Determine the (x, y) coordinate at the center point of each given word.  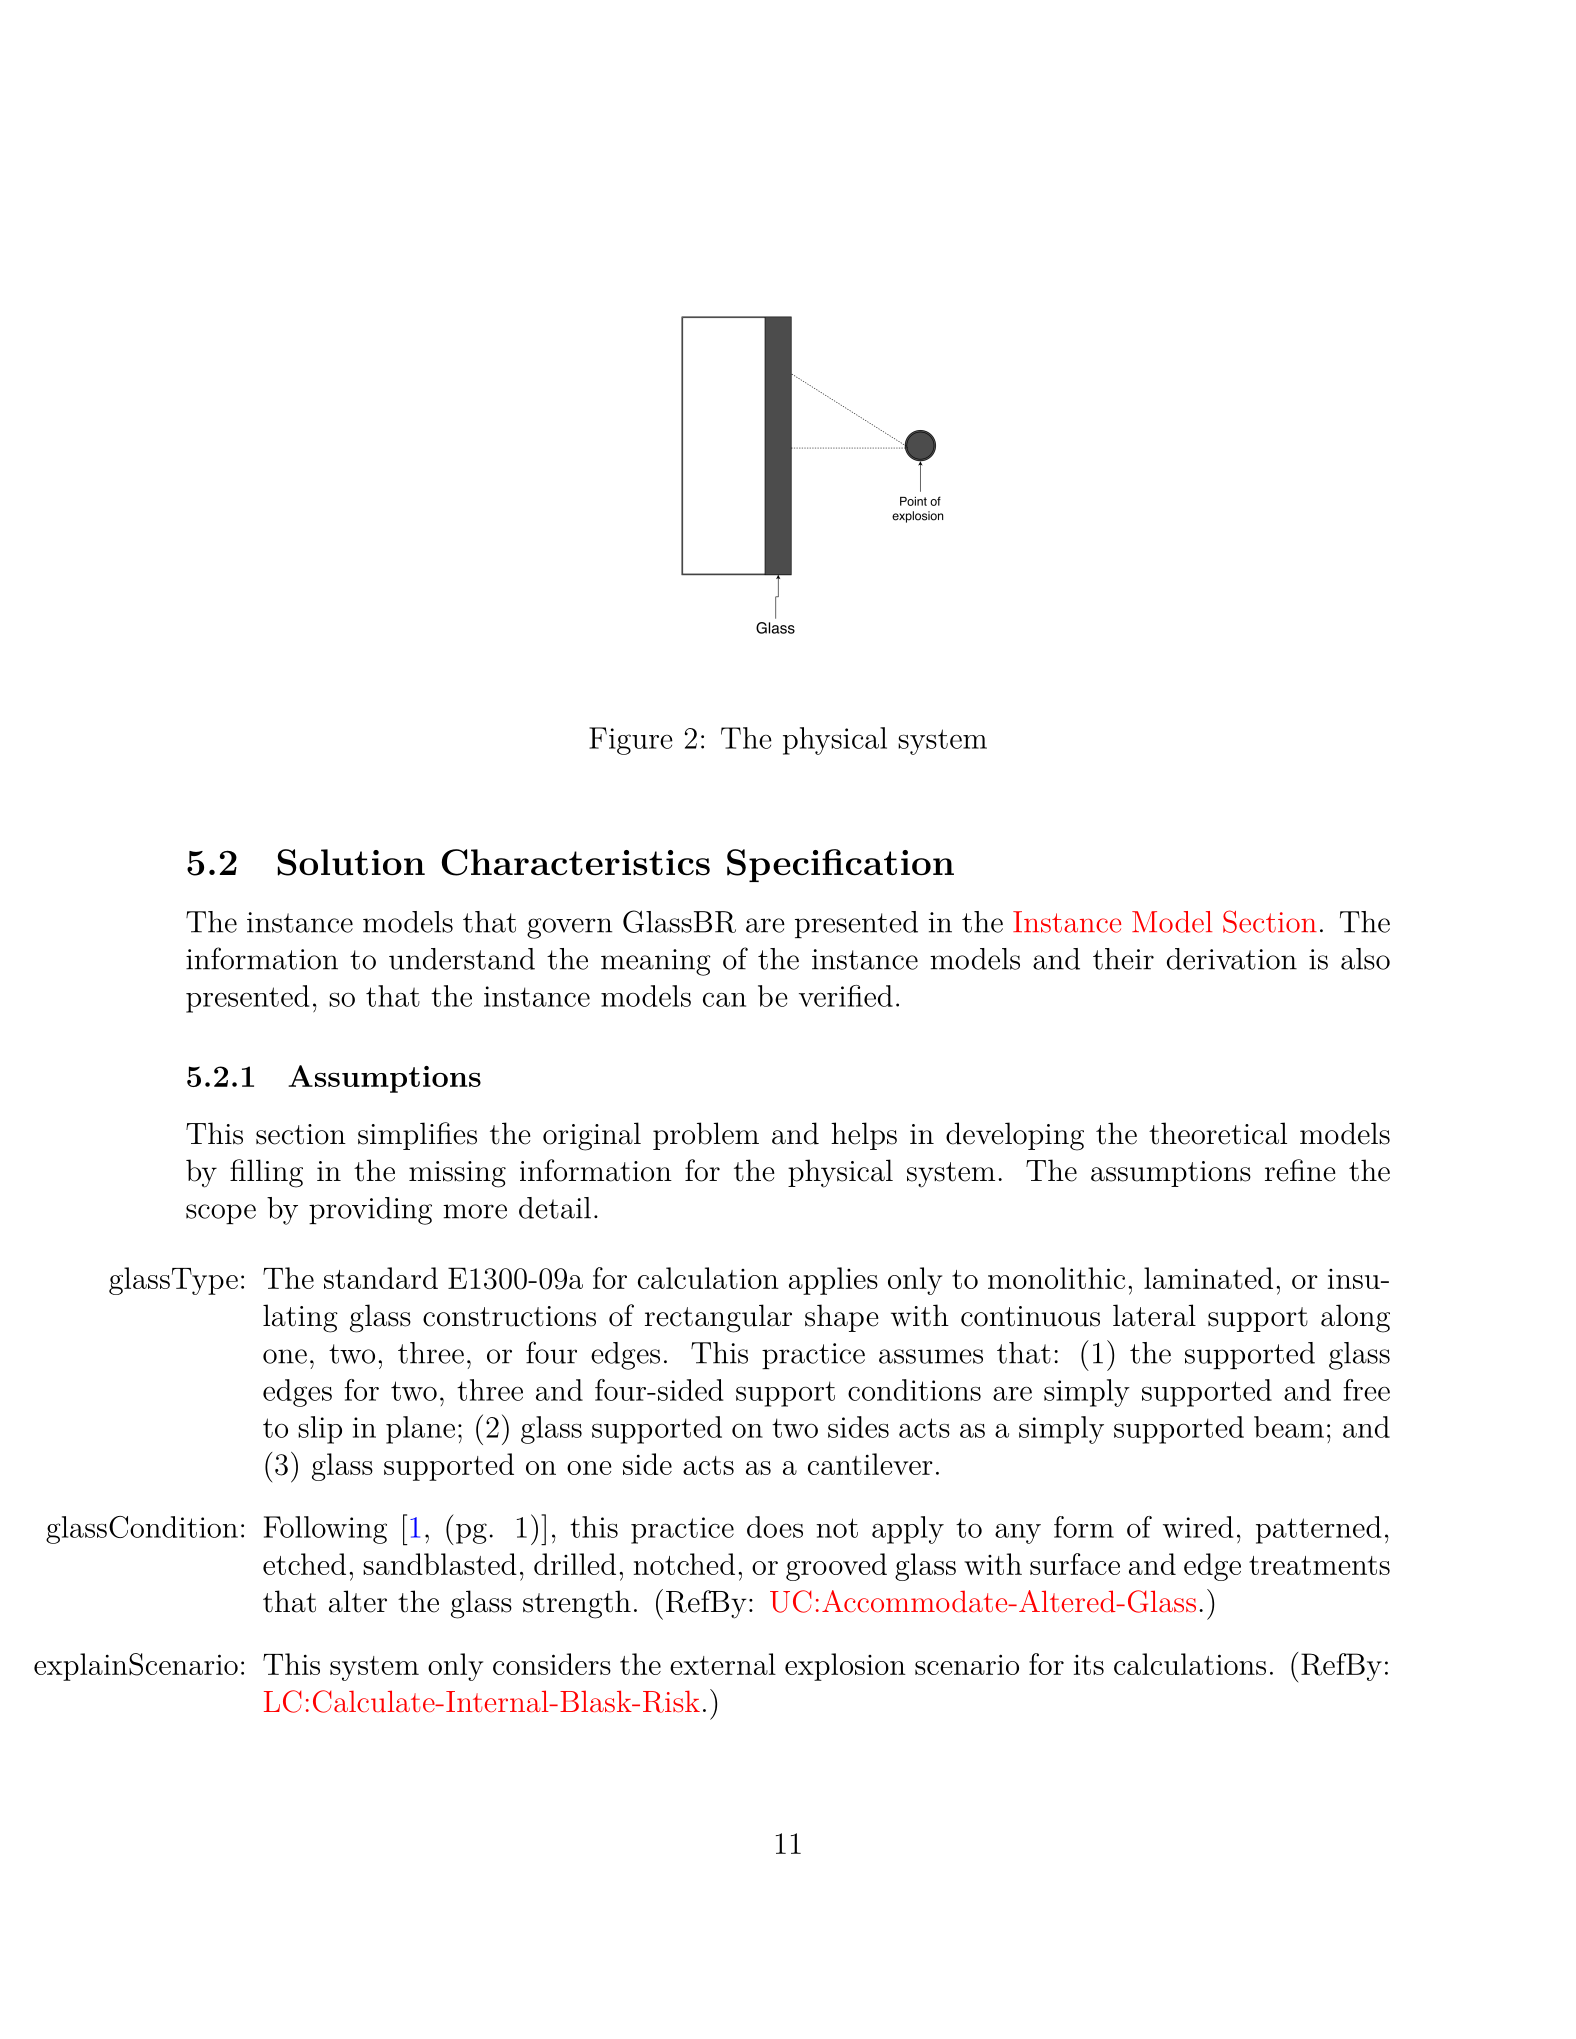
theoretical (1218, 1133)
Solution (351, 862)
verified (846, 996)
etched (304, 1564)
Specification (840, 865)
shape (841, 1318)
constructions (509, 1316)
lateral (1154, 1315)
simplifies (417, 1136)
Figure (631, 741)
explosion (845, 1667)
